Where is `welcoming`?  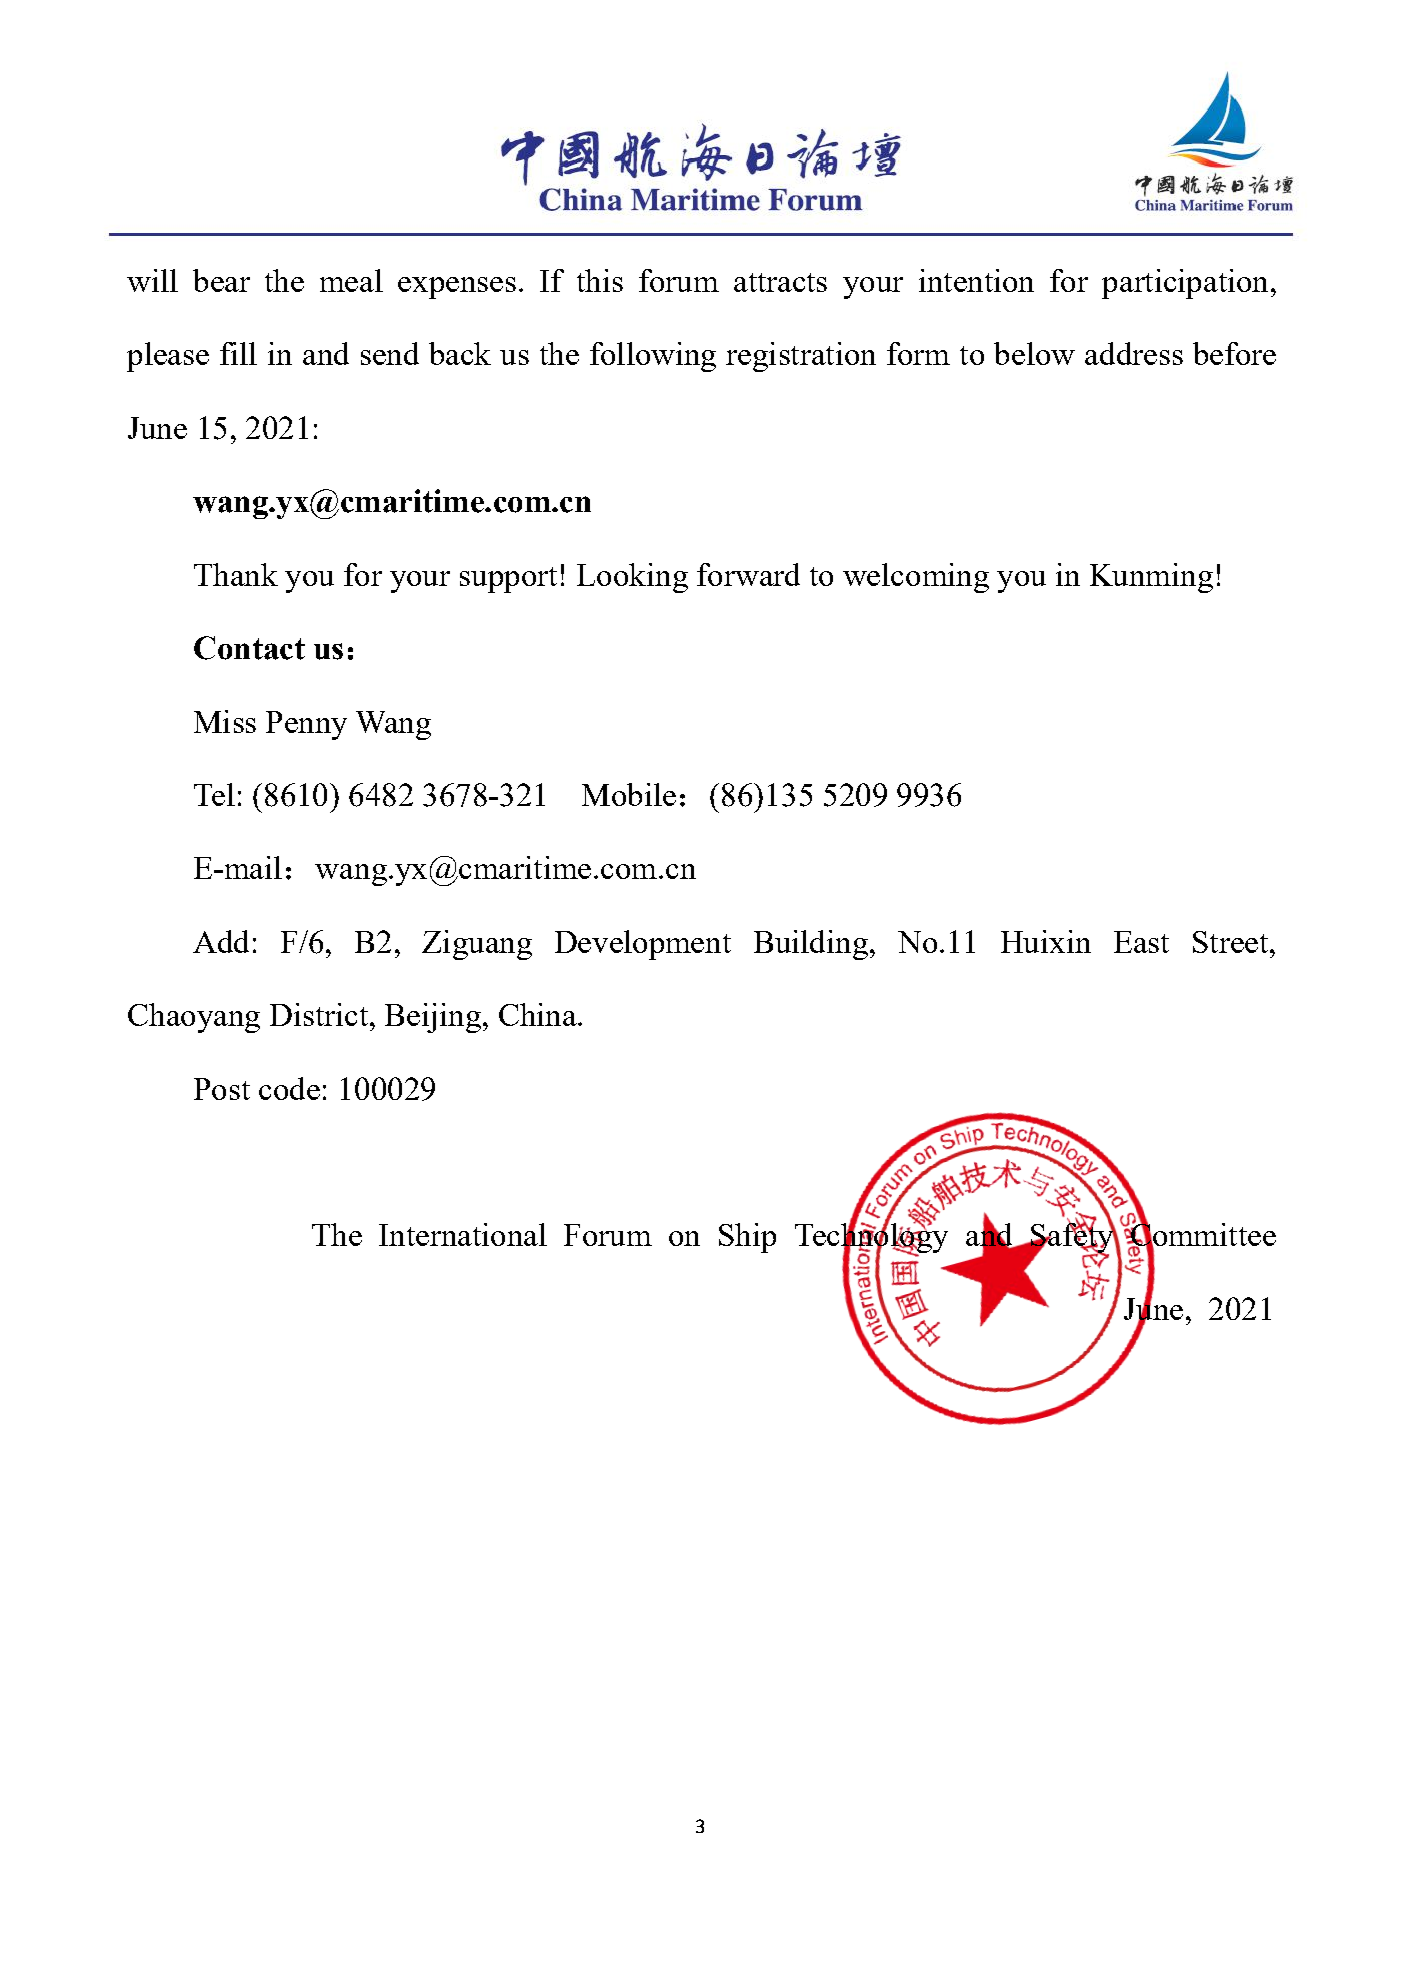
welcoming is located at coordinates (916, 578).
